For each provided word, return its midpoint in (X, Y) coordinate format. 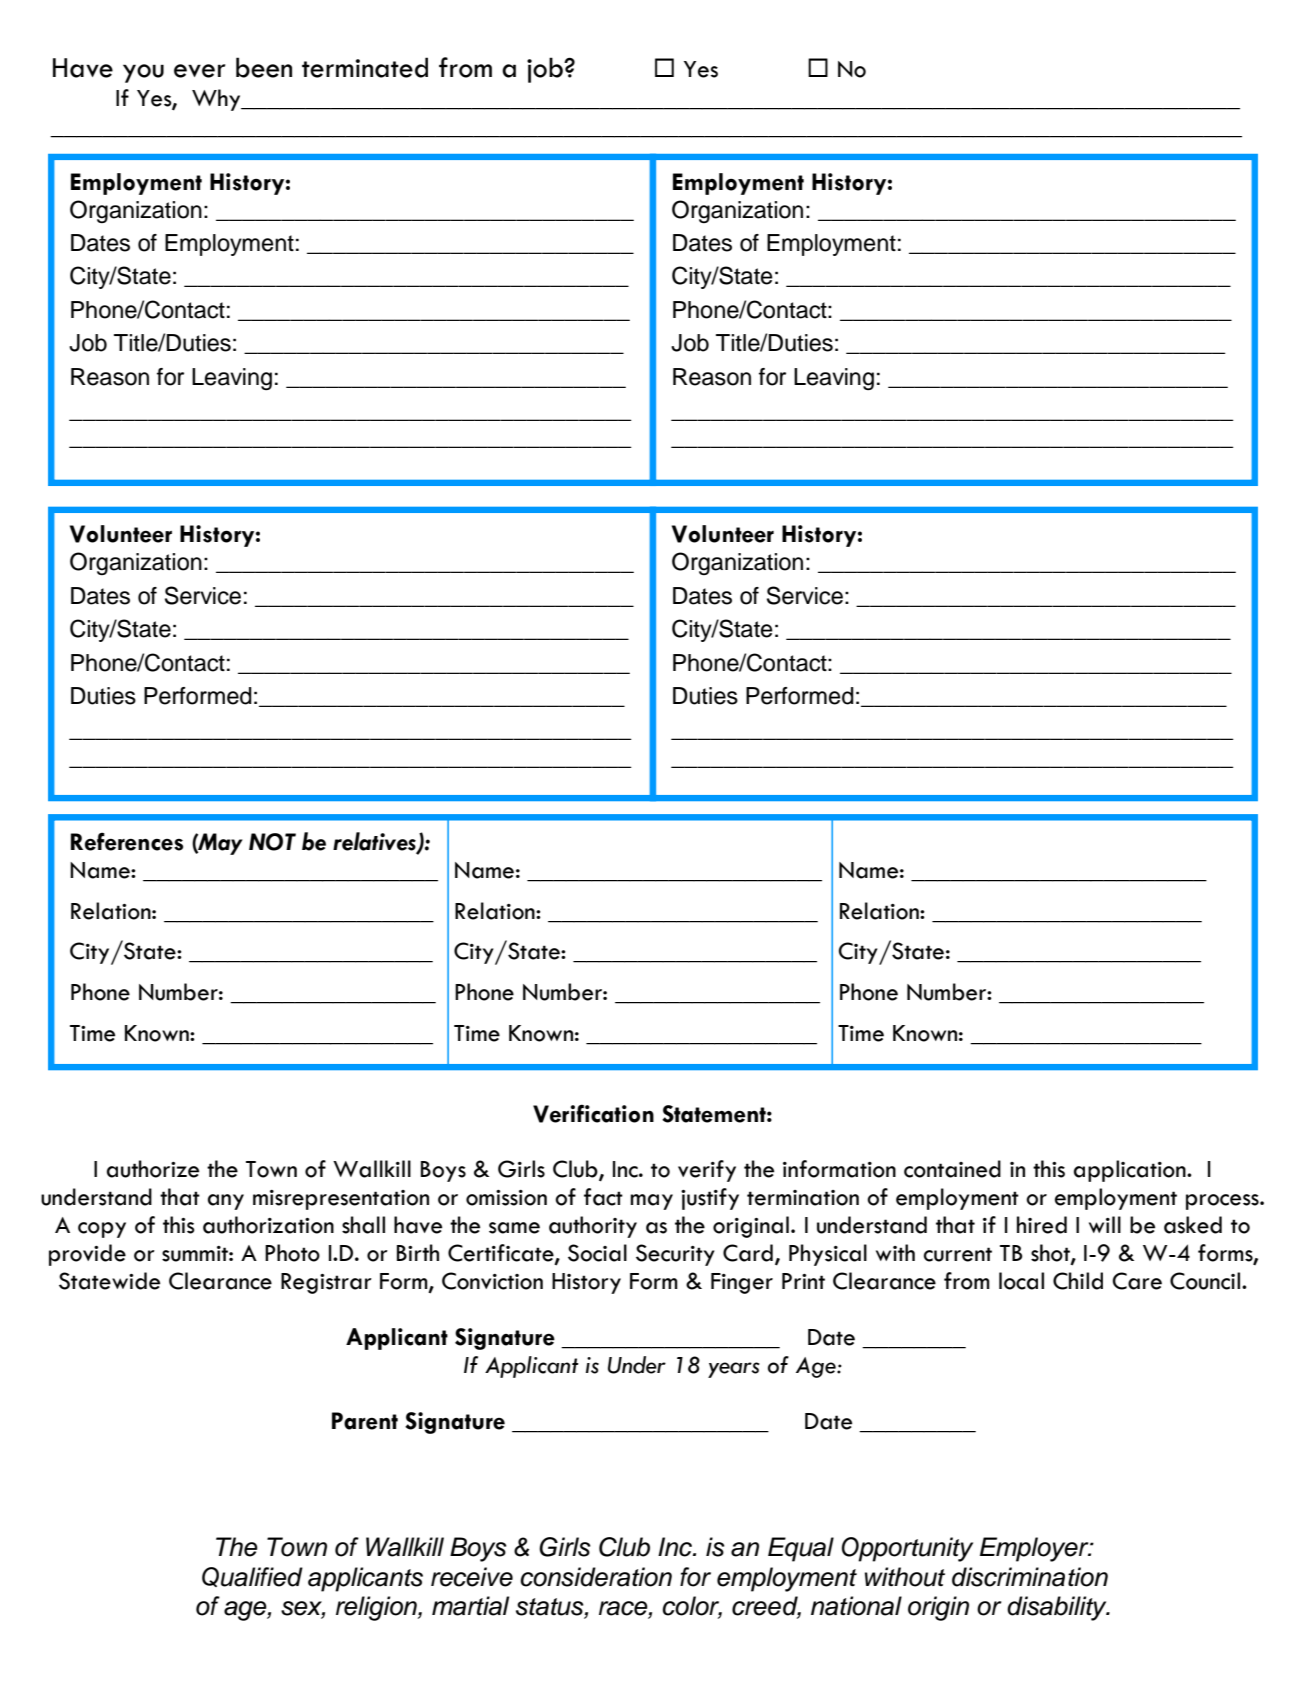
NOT (272, 842)
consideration (596, 1577)
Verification (593, 1113)
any (226, 1202)
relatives (375, 842)
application (1131, 1171)
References (127, 841)
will (1105, 1224)
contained (952, 1169)
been (264, 67)
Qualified (252, 1577)
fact (603, 1197)
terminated (365, 67)
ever (199, 71)
